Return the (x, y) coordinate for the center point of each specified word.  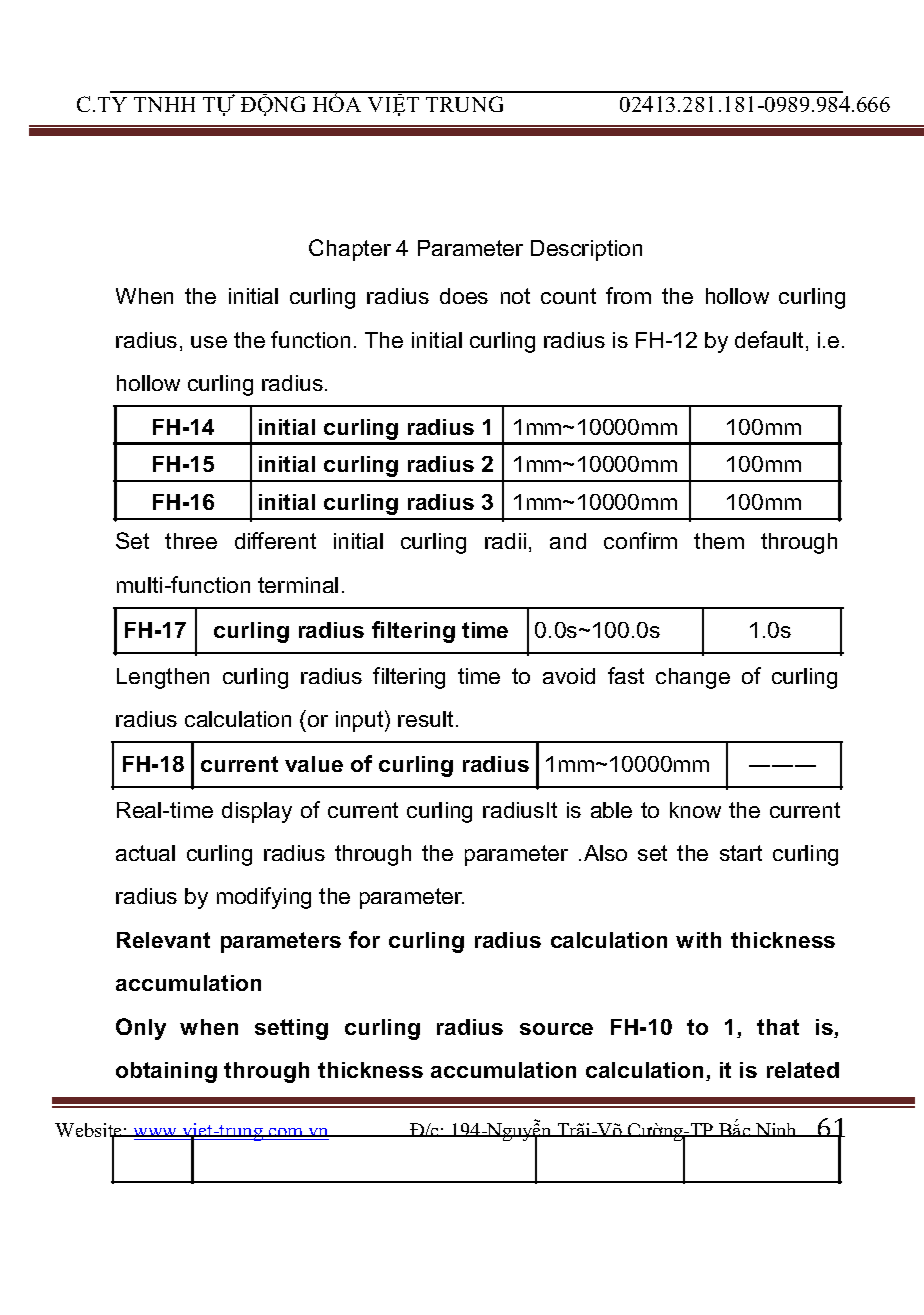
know (695, 810)
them (719, 541)
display (257, 812)
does (464, 296)
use (209, 342)
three (191, 541)
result (425, 719)
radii (505, 541)
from (628, 295)
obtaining (166, 1072)
